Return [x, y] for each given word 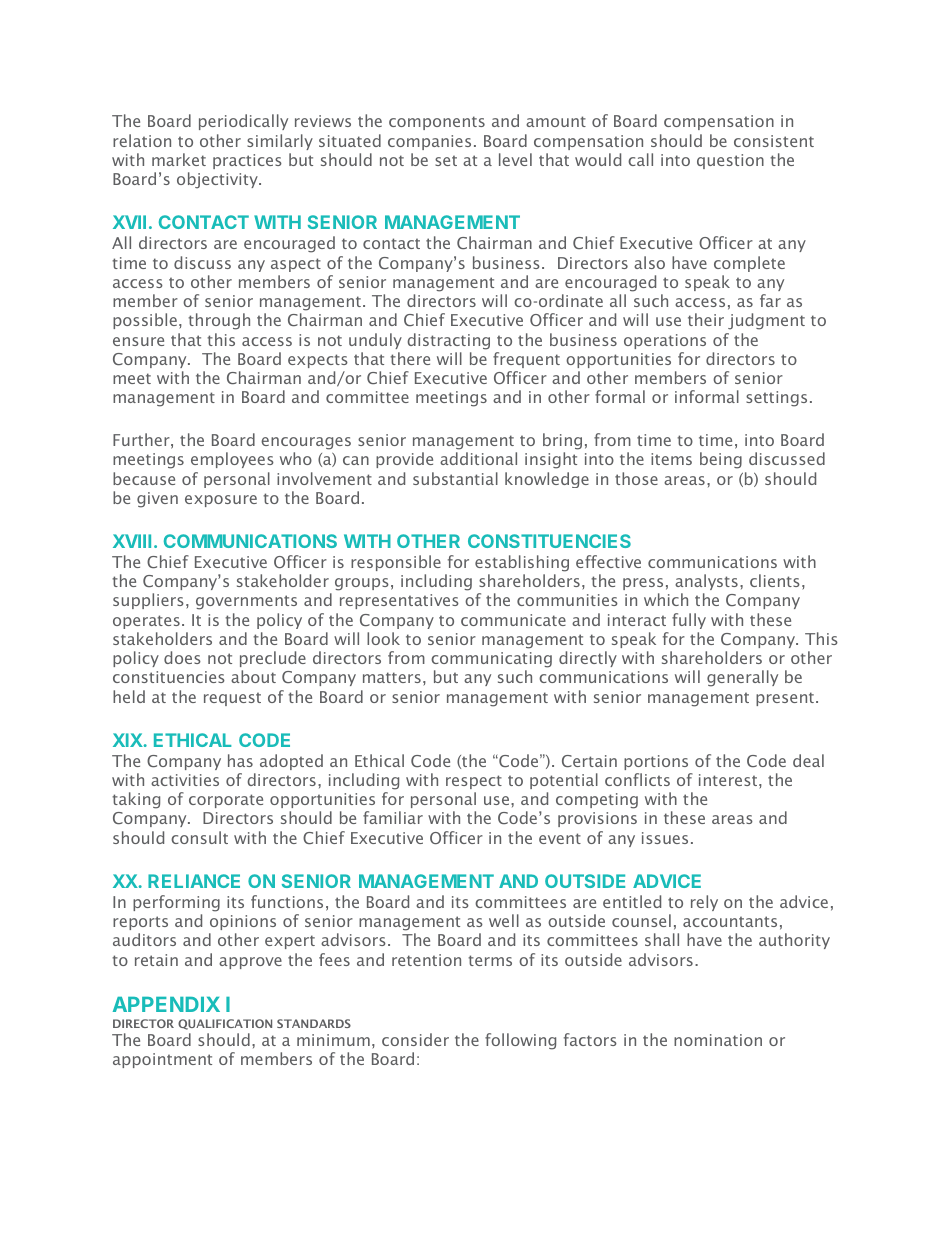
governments [246, 602]
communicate [513, 620]
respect [474, 782]
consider [415, 1039]
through [219, 321]
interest [728, 780]
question [730, 161]
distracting [448, 341]
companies [429, 142]
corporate [226, 801]
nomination [718, 1040]
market [179, 159]
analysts [706, 582]
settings [776, 399]
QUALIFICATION [225, 1024]
